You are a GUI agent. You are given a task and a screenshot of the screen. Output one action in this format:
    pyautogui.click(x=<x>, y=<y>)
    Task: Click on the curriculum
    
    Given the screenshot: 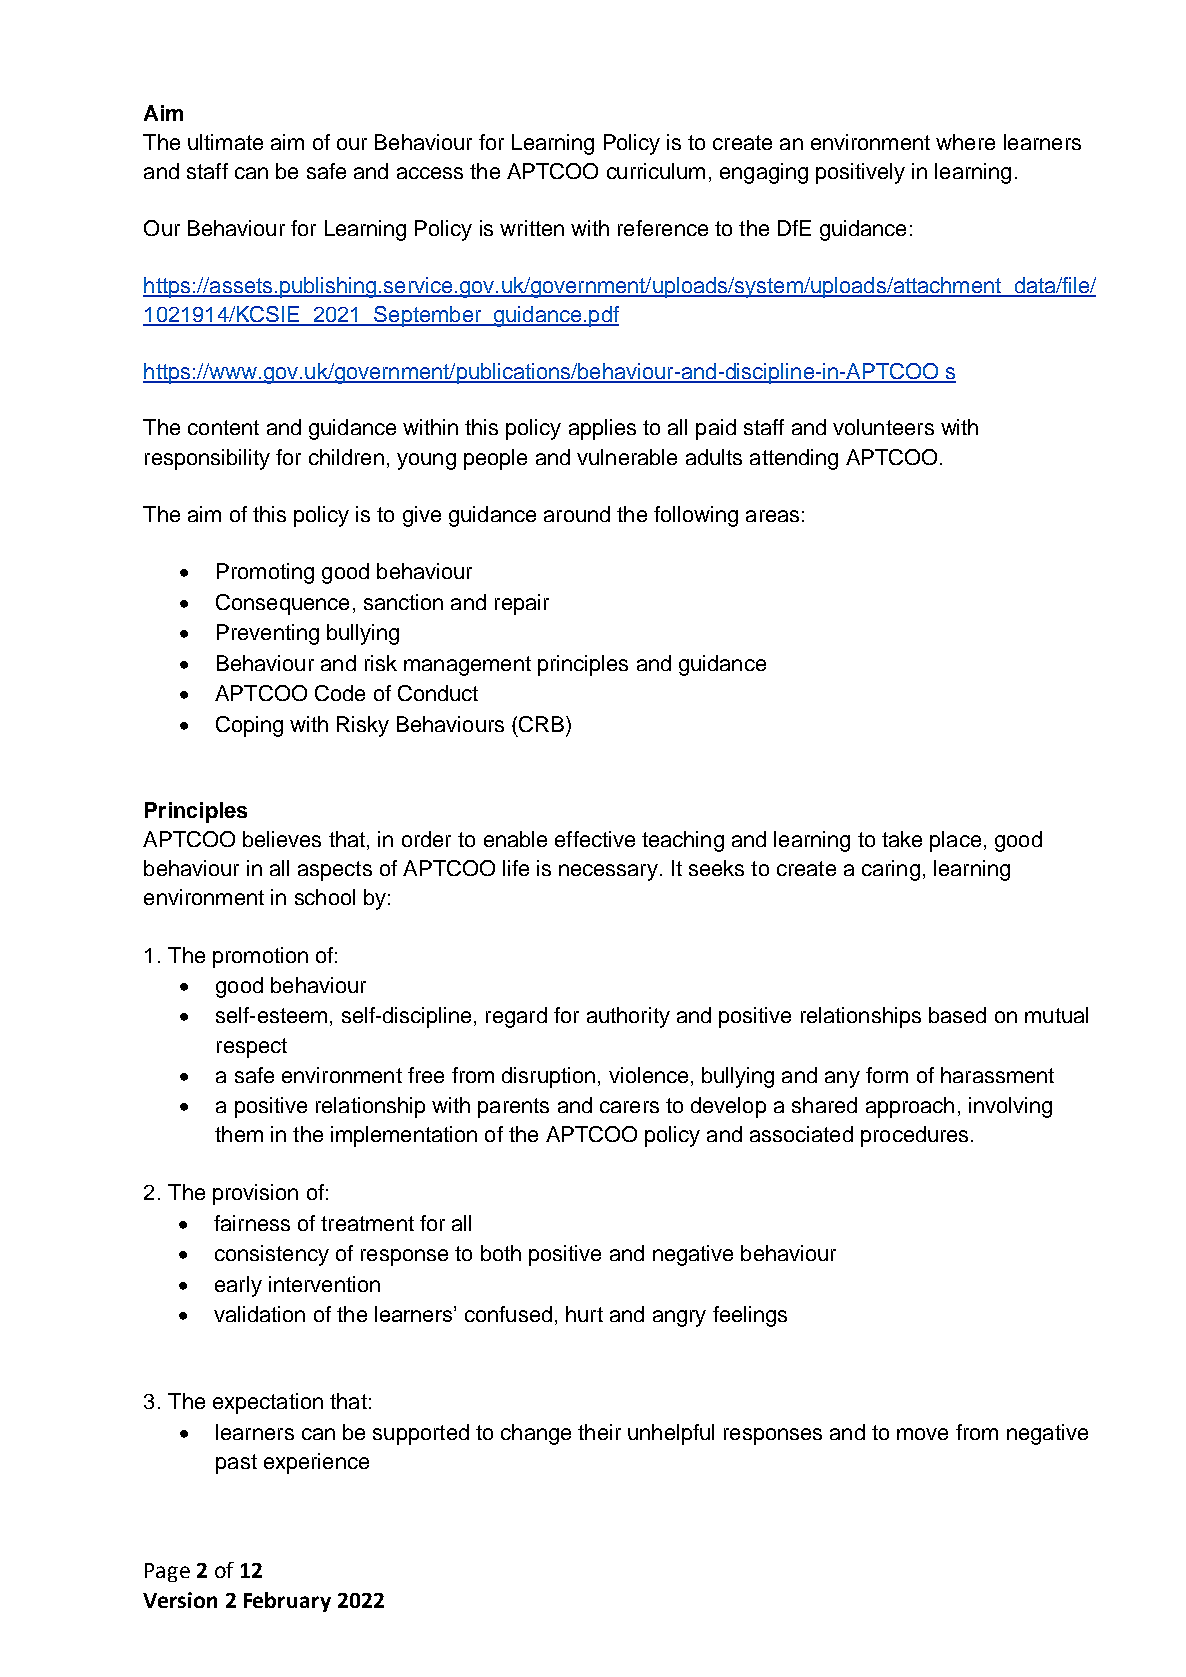 What is the action you would take?
    pyautogui.click(x=656, y=171)
